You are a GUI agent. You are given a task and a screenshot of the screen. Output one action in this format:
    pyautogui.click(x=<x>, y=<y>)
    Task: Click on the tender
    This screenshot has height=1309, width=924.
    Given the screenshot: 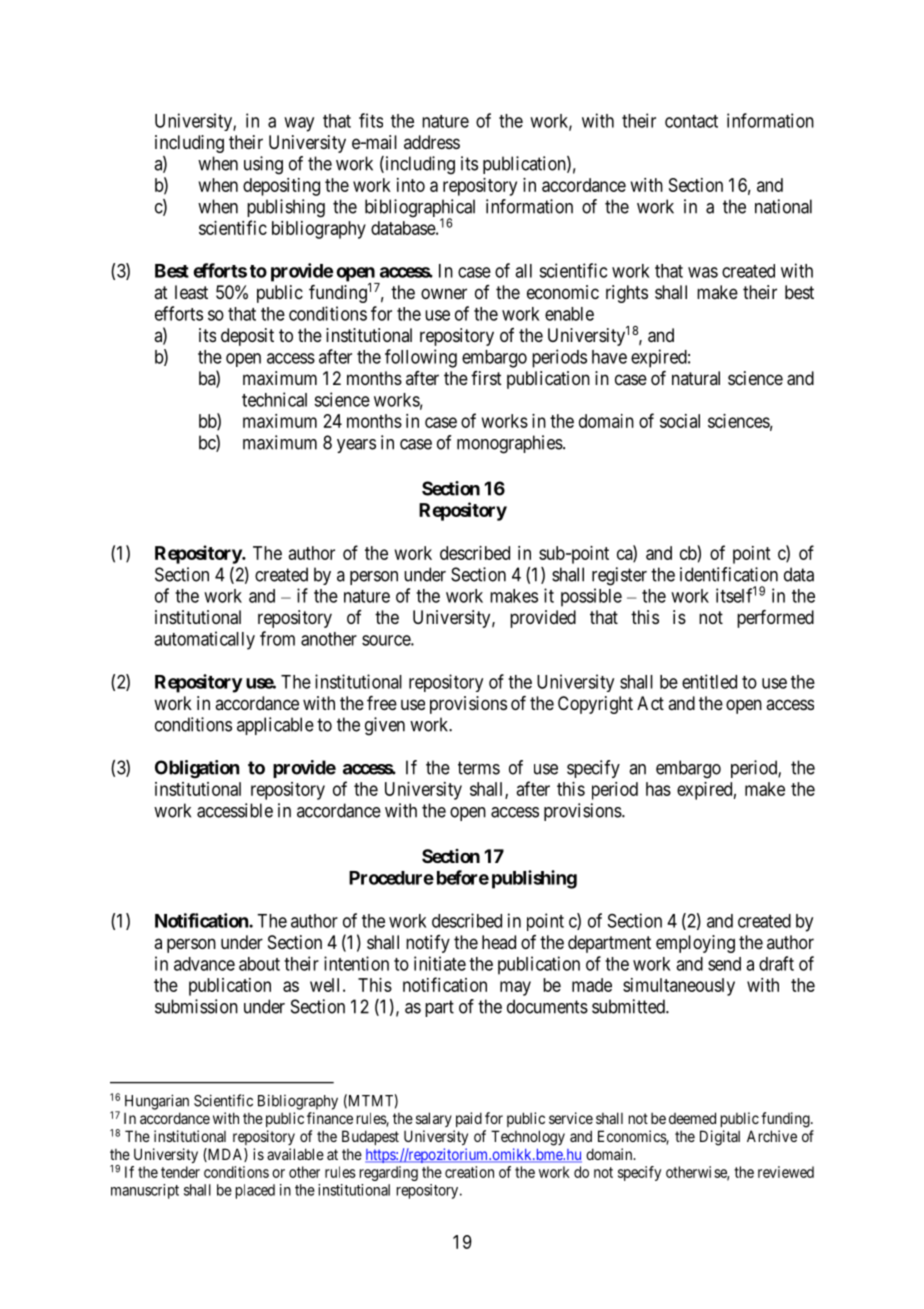 What is the action you would take?
    pyautogui.click(x=180, y=1172)
